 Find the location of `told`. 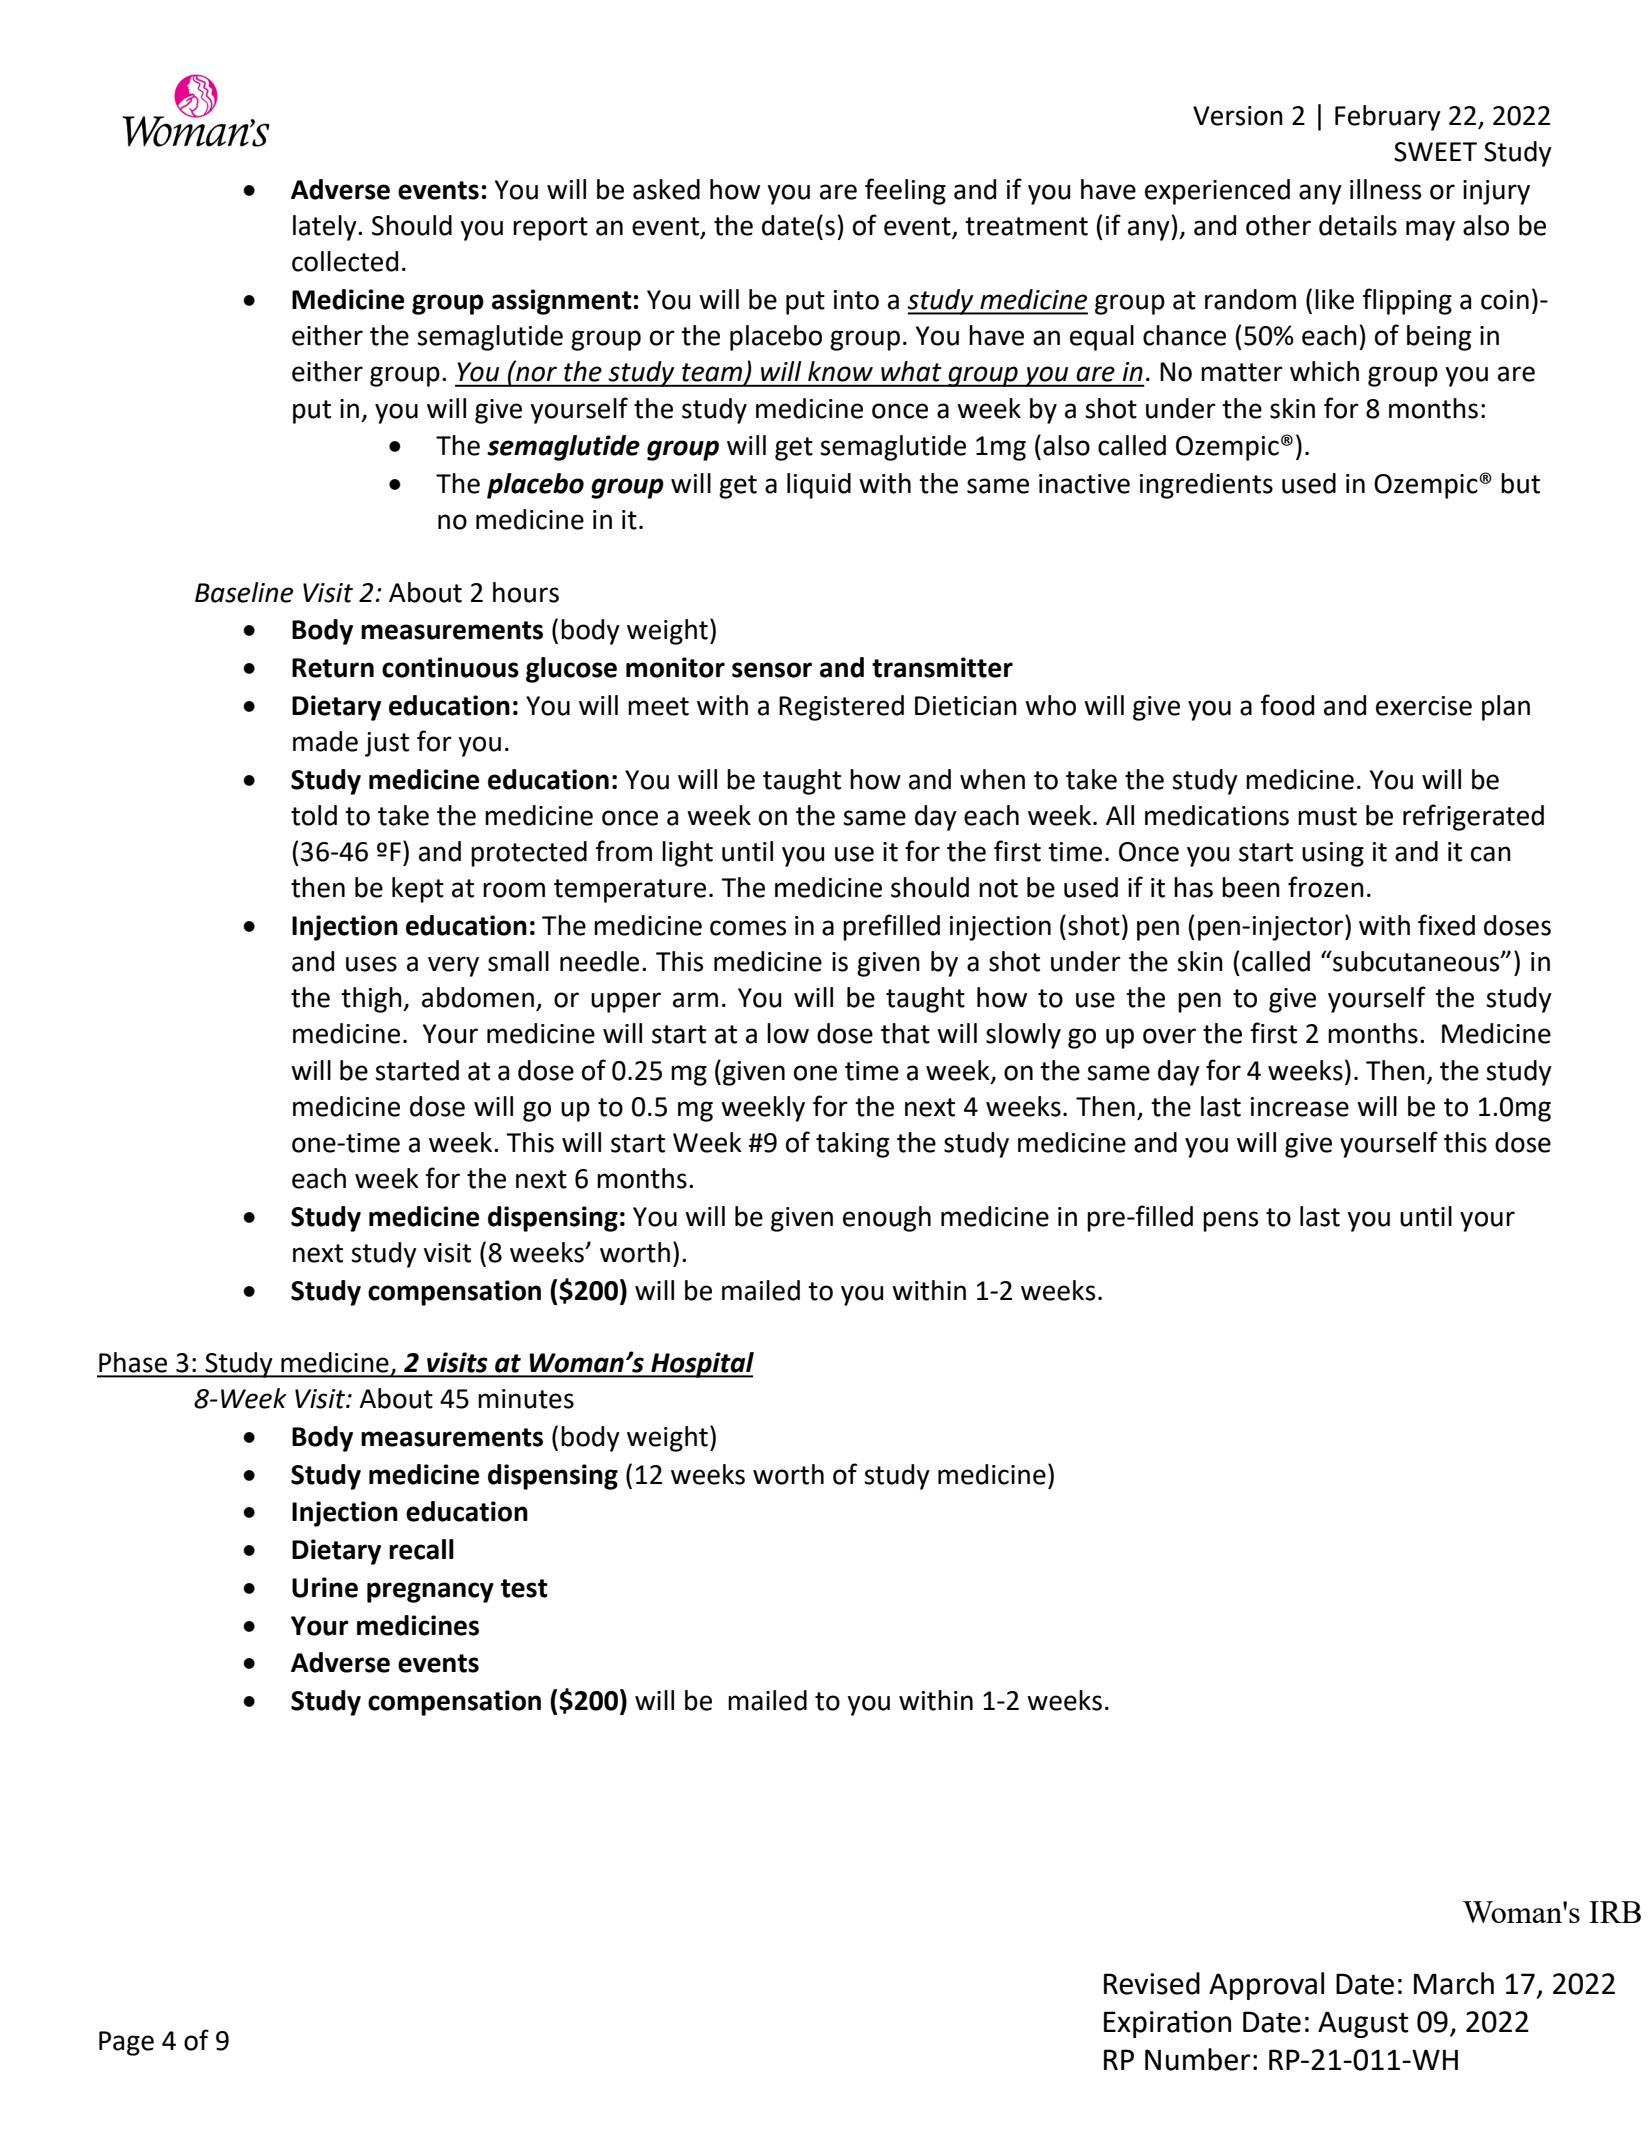

told is located at coordinates (314, 815).
